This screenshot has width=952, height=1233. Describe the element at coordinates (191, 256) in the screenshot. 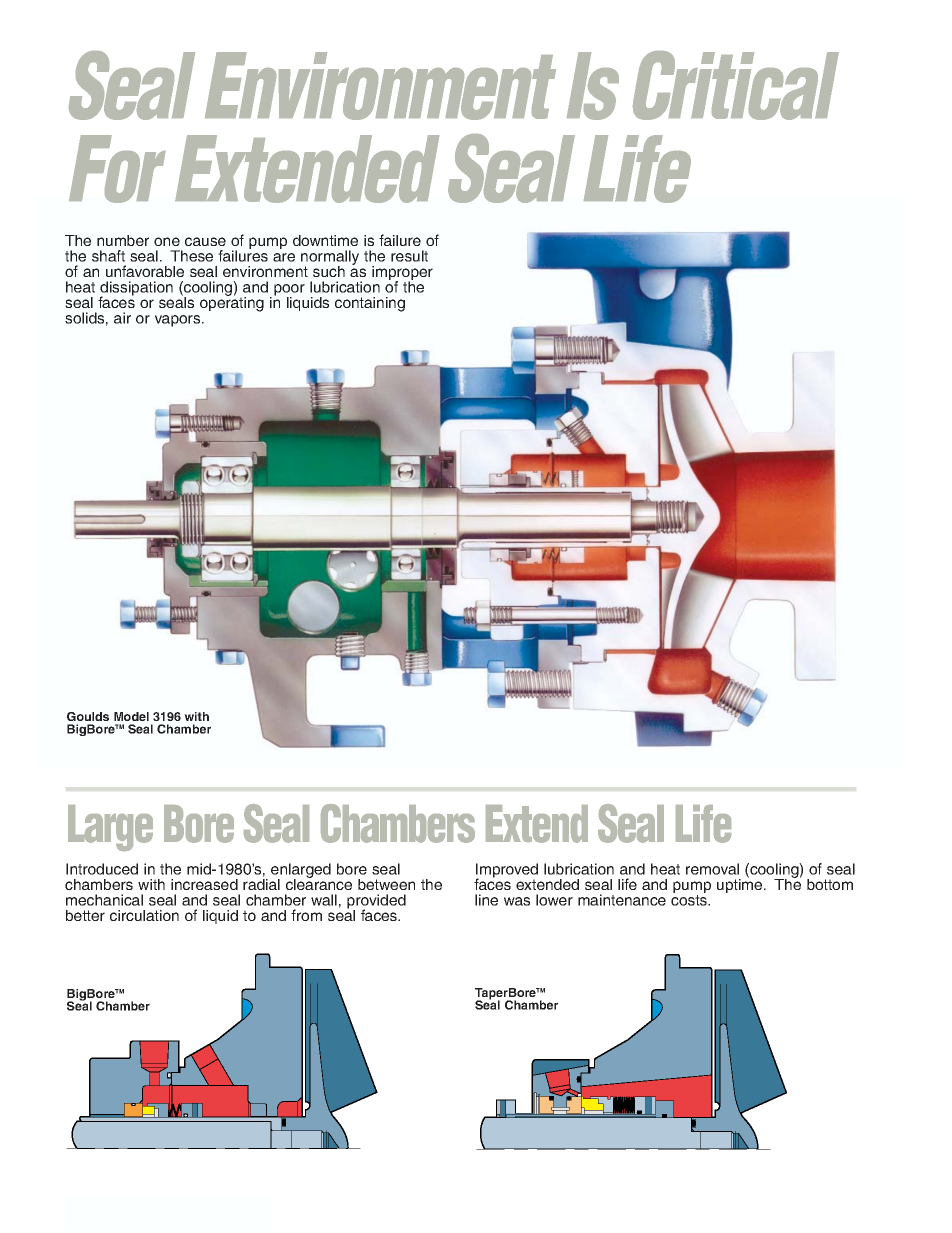

I see `These` at that location.
